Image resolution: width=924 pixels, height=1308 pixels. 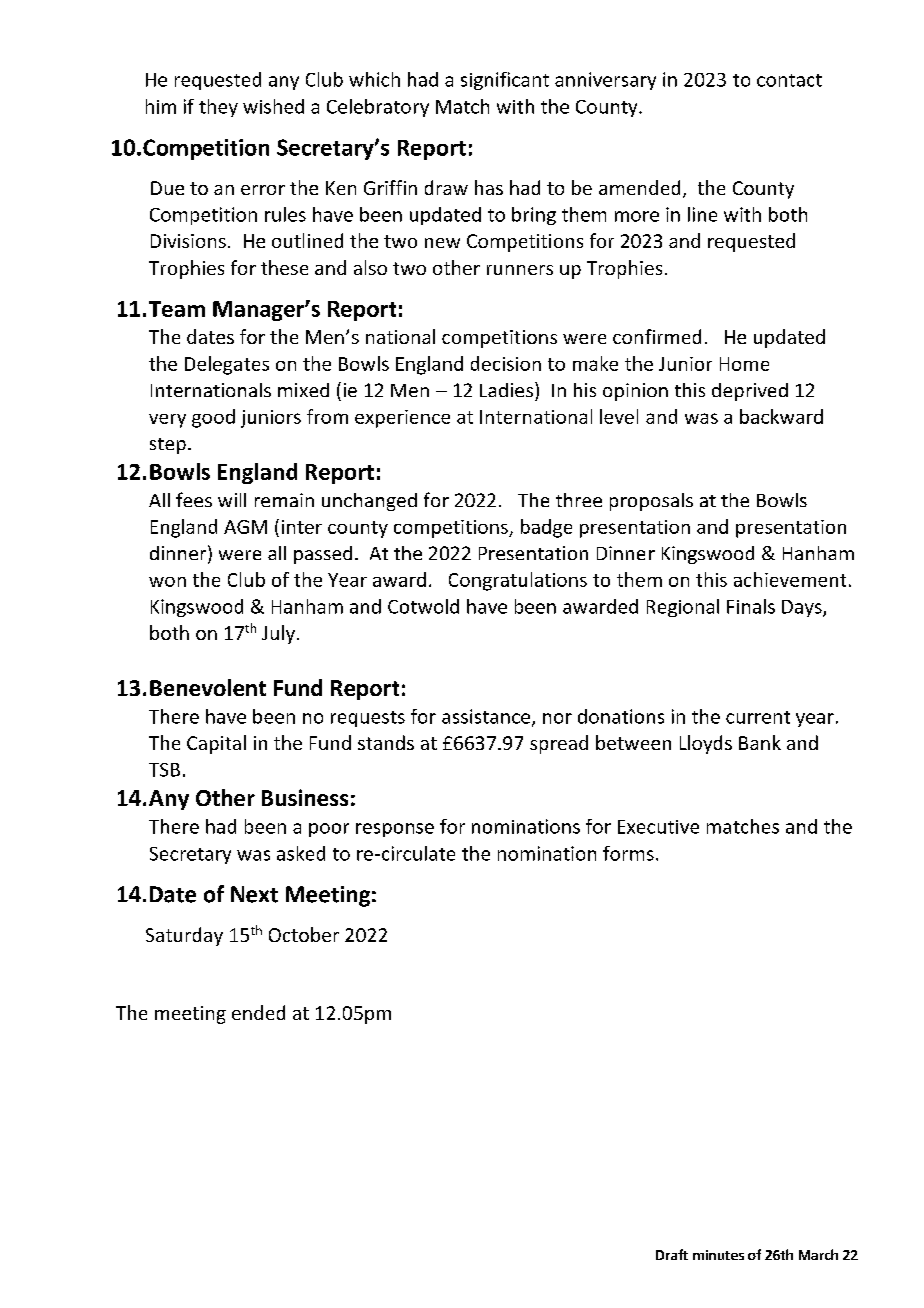 What do you see at coordinates (628, 853) in the document?
I see `forms` at bounding box center [628, 853].
